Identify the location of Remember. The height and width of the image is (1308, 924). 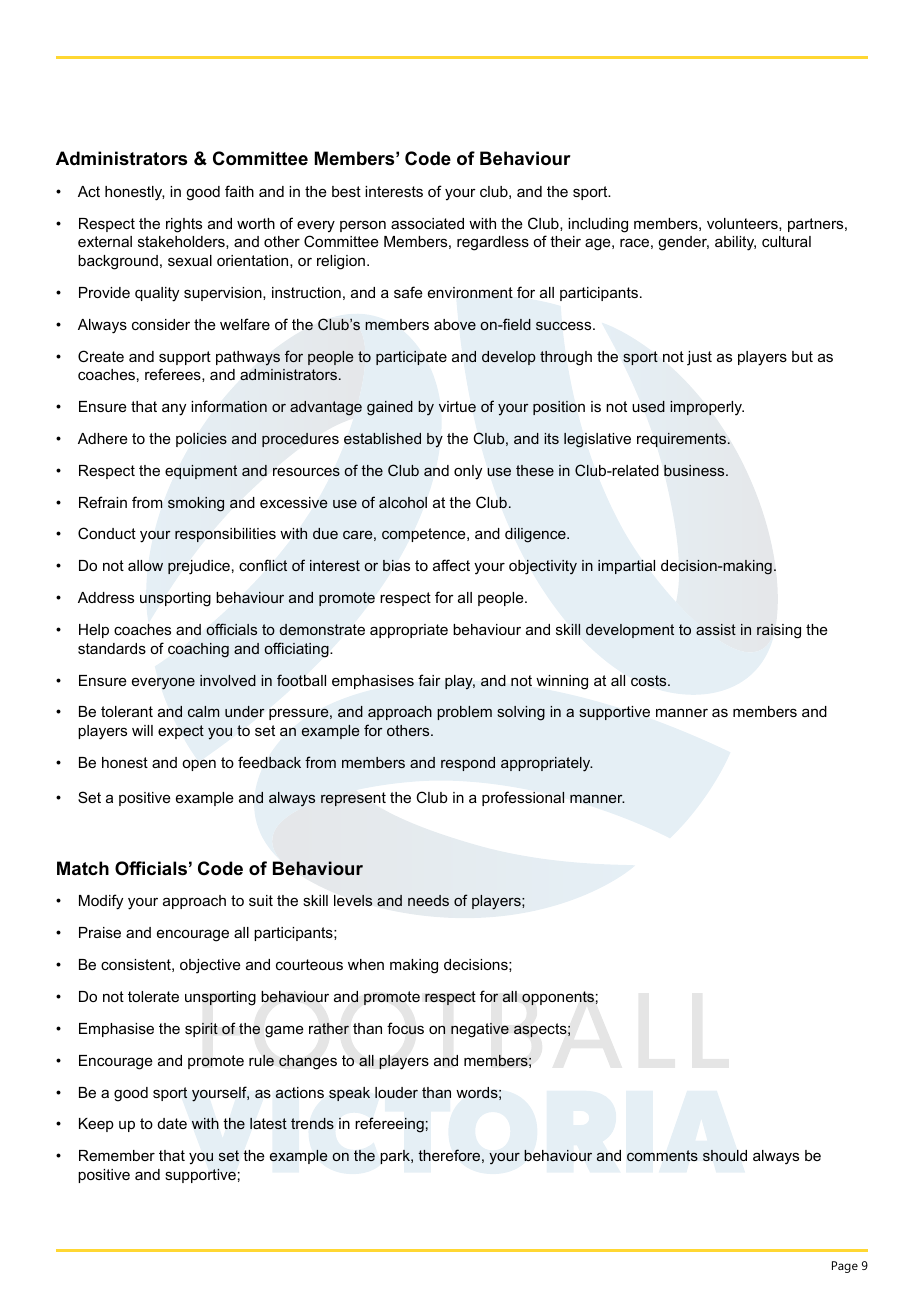
(117, 1155).
